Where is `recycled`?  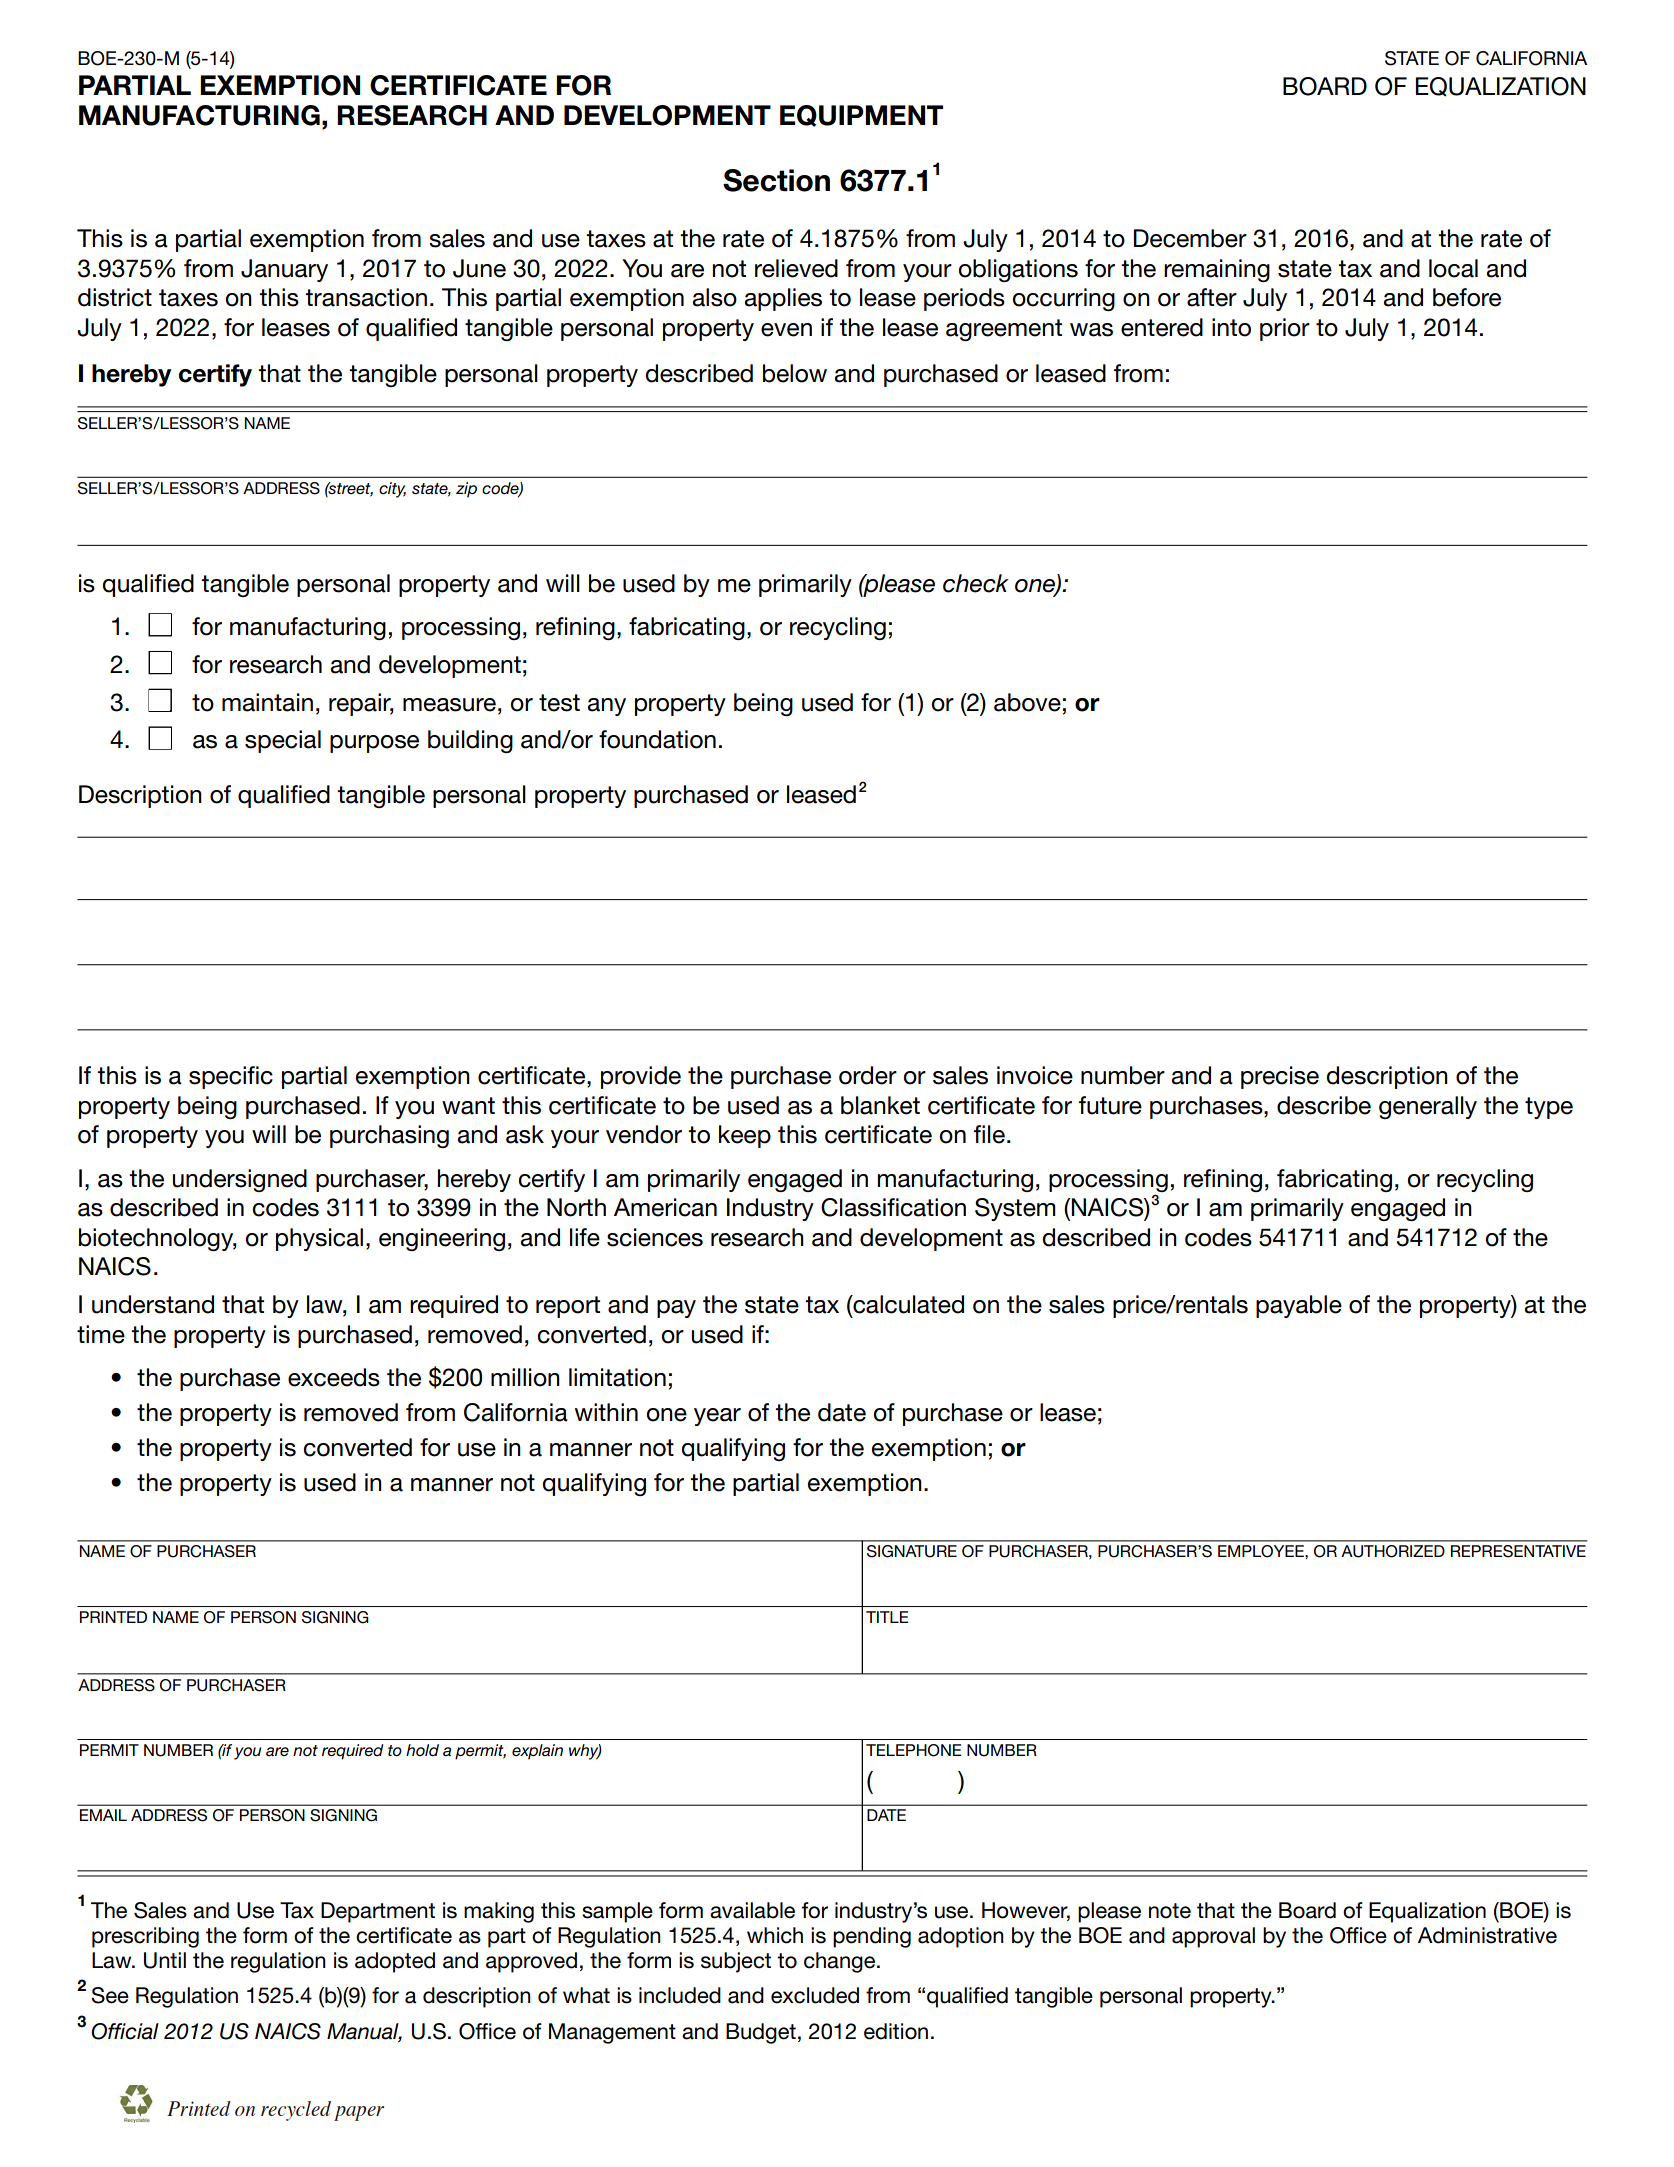 recycled is located at coordinates (296, 2111).
